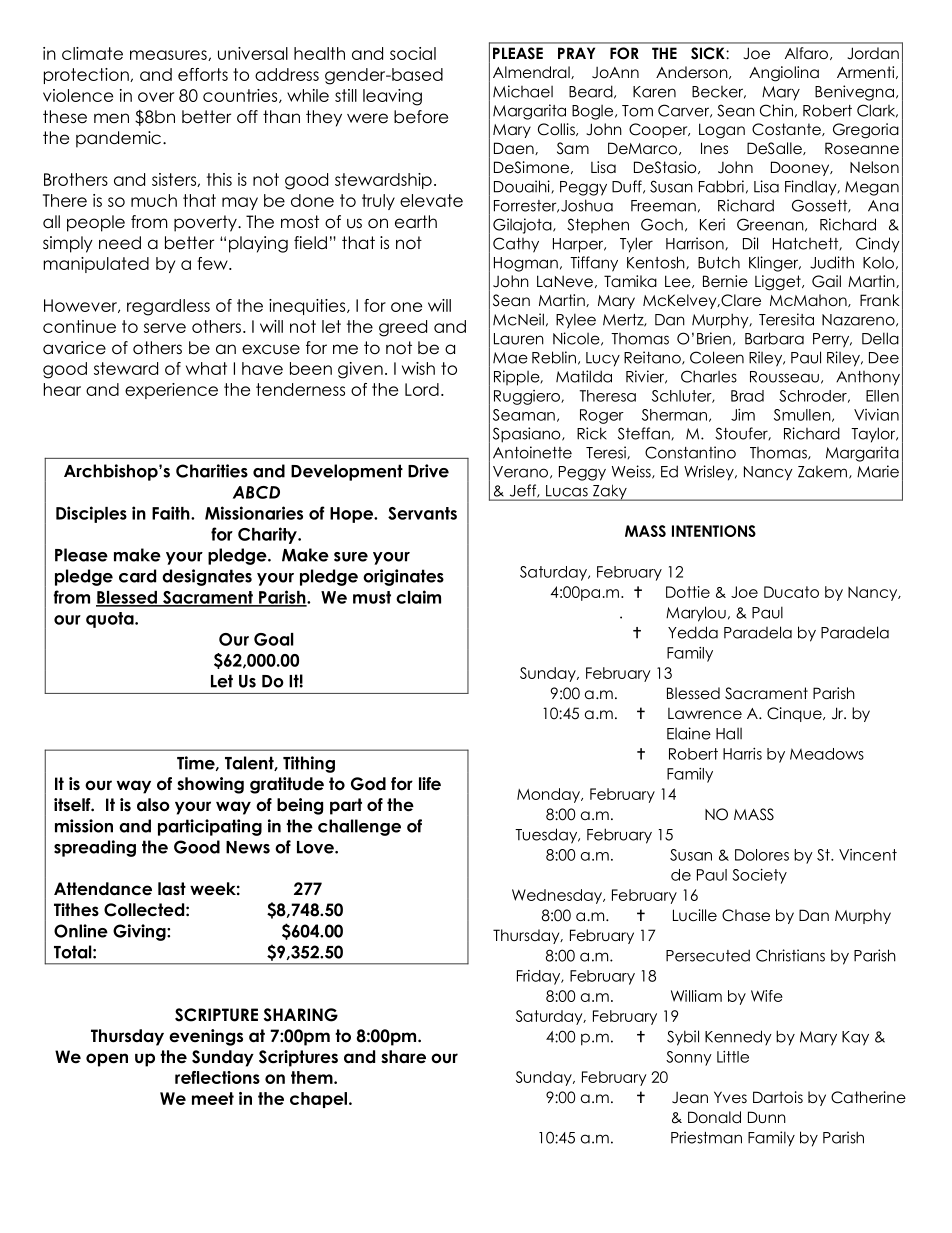 Image resolution: width=952 pixels, height=1233 pixels. Describe the element at coordinates (418, 597) in the image. I see `claim` at that location.
